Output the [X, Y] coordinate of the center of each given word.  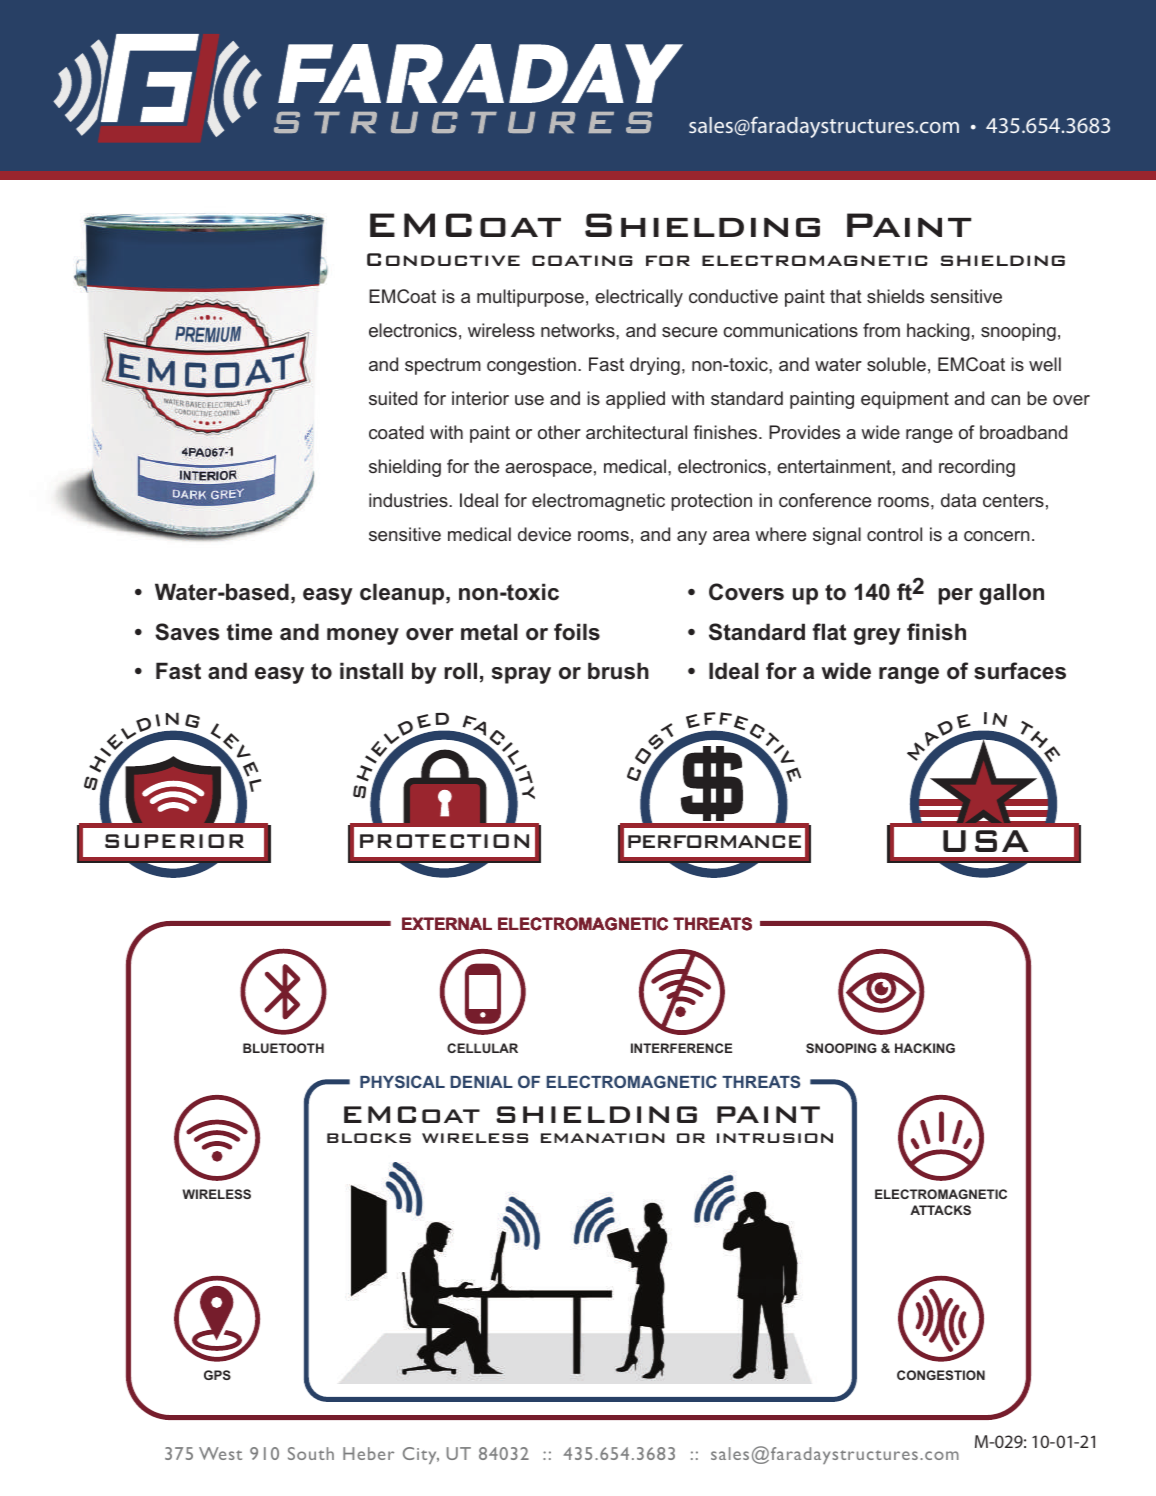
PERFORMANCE [714, 841]
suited [393, 398]
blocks [369, 1138]
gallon [1011, 594]
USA [986, 841]
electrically [639, 298]
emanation [603, 1138]
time [249, 632]
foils [577, 632]
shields [895, 296]
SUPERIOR [174, 841]
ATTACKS [940, 1210]
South [311, 1453]
